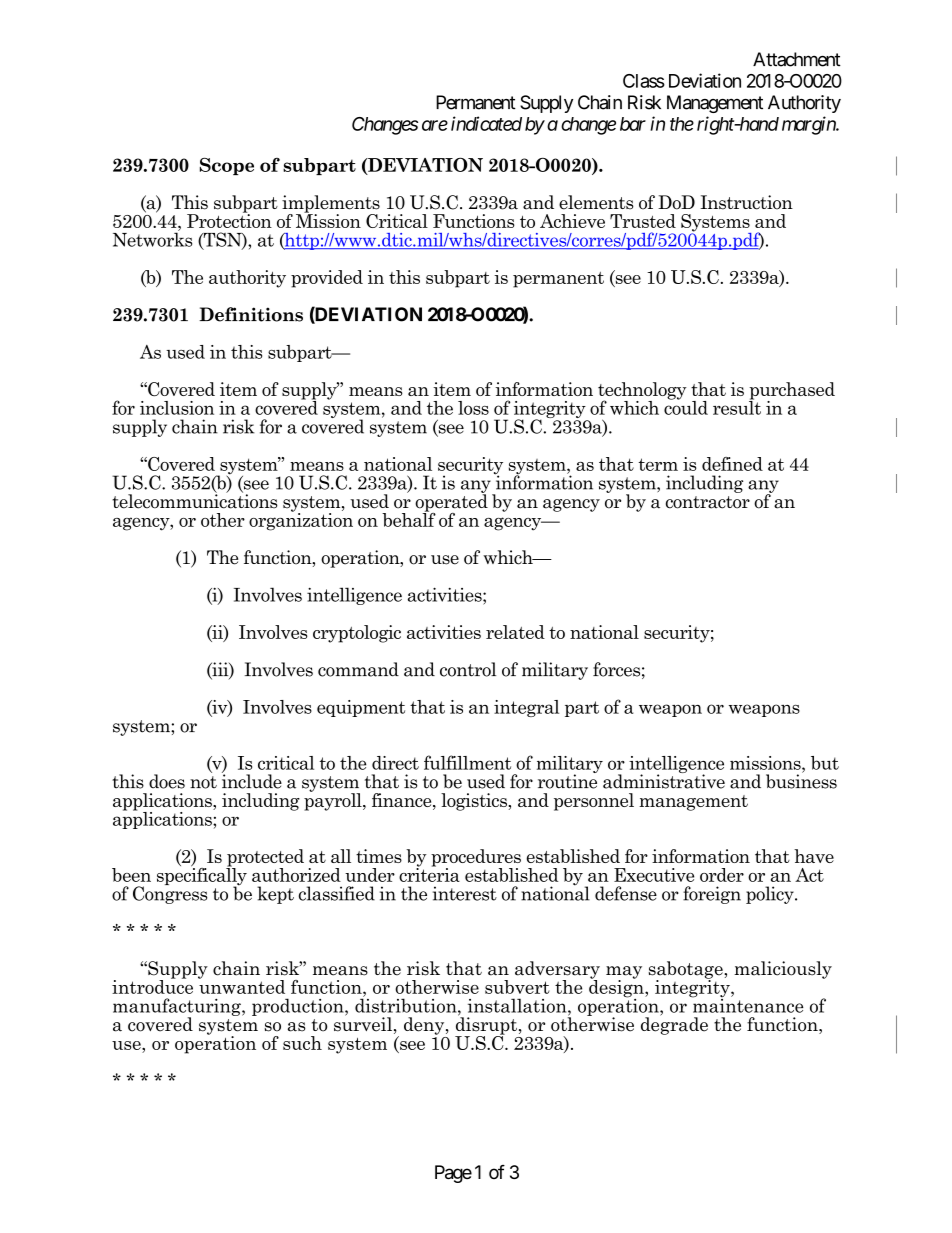 The image size is (952, 1233). I want to click on Attachment, so click(797, 59).
